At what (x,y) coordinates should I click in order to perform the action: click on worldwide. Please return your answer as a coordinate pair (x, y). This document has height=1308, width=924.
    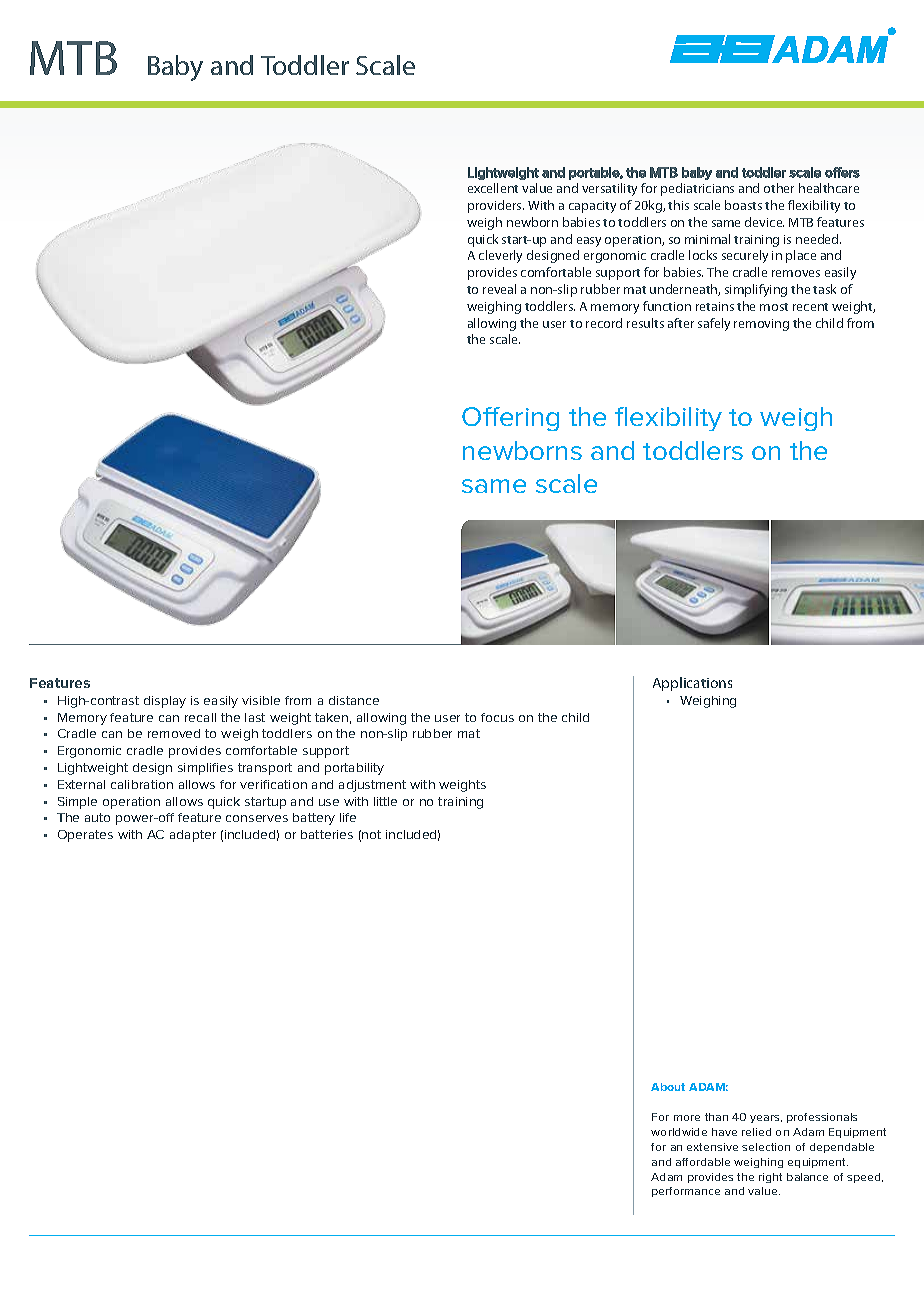
    Looking at the image, I should click on (679, 1132).
